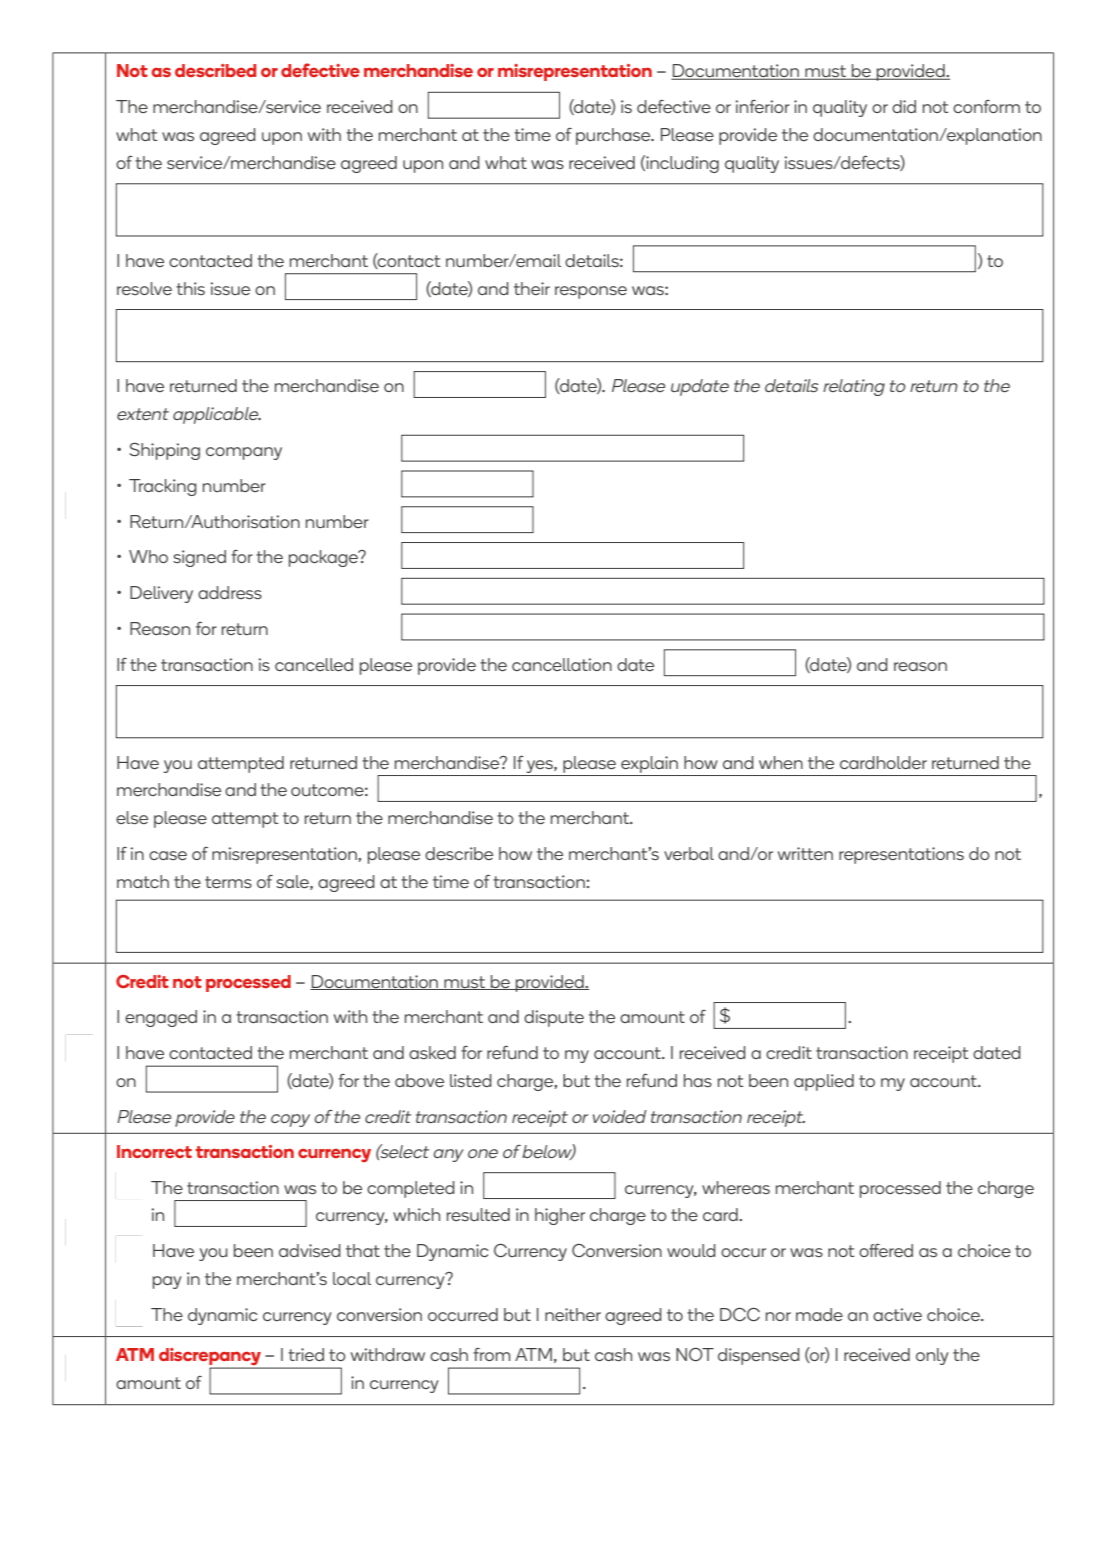 Image resolution: width=1106 pixels, height=1564 pixels. I want to click on dispute, so click(554, 1018).
